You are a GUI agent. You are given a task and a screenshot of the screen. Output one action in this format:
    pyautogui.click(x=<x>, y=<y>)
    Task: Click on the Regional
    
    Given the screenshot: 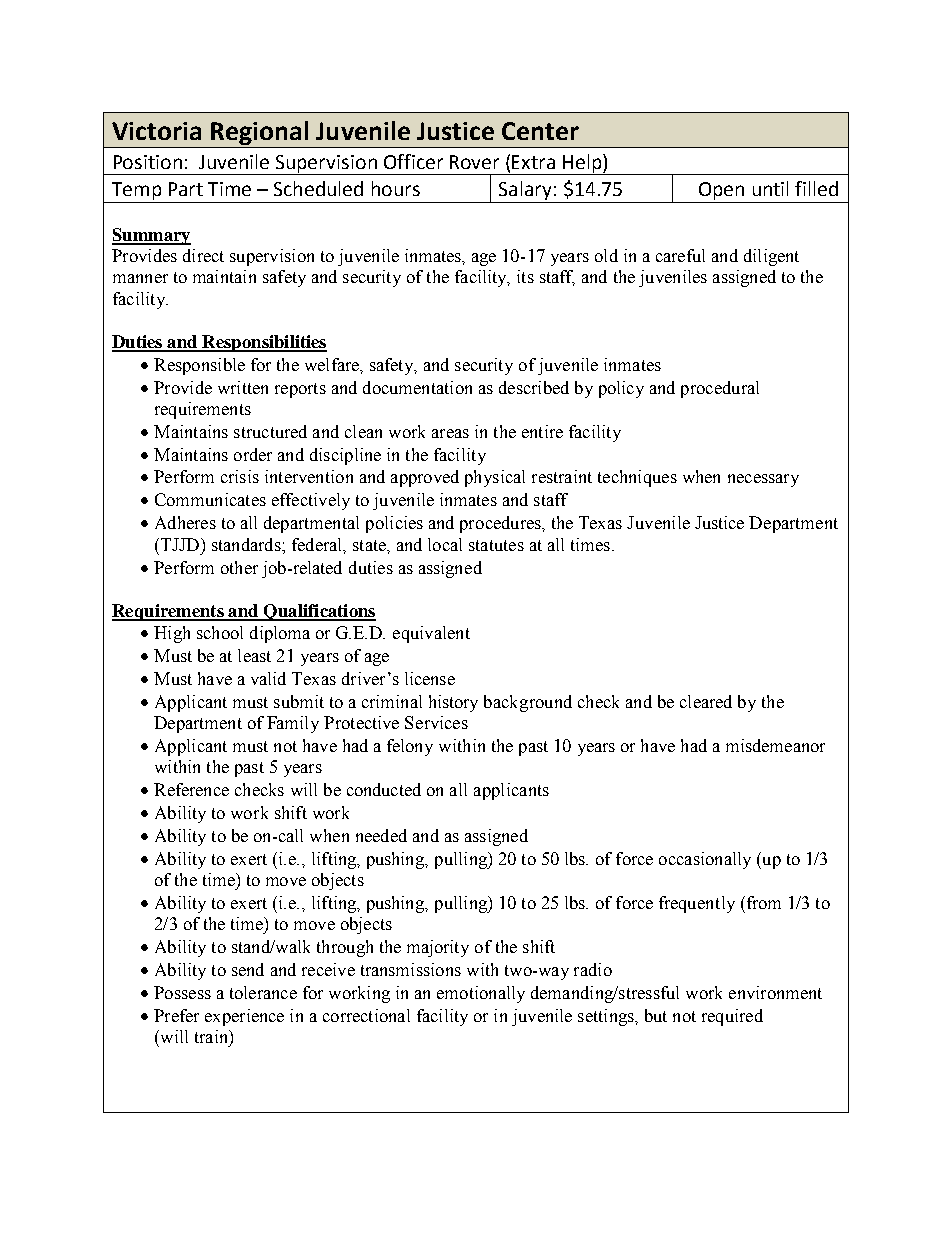 What is the action you would take?
    pyautogui.click(x=259, y=133)
